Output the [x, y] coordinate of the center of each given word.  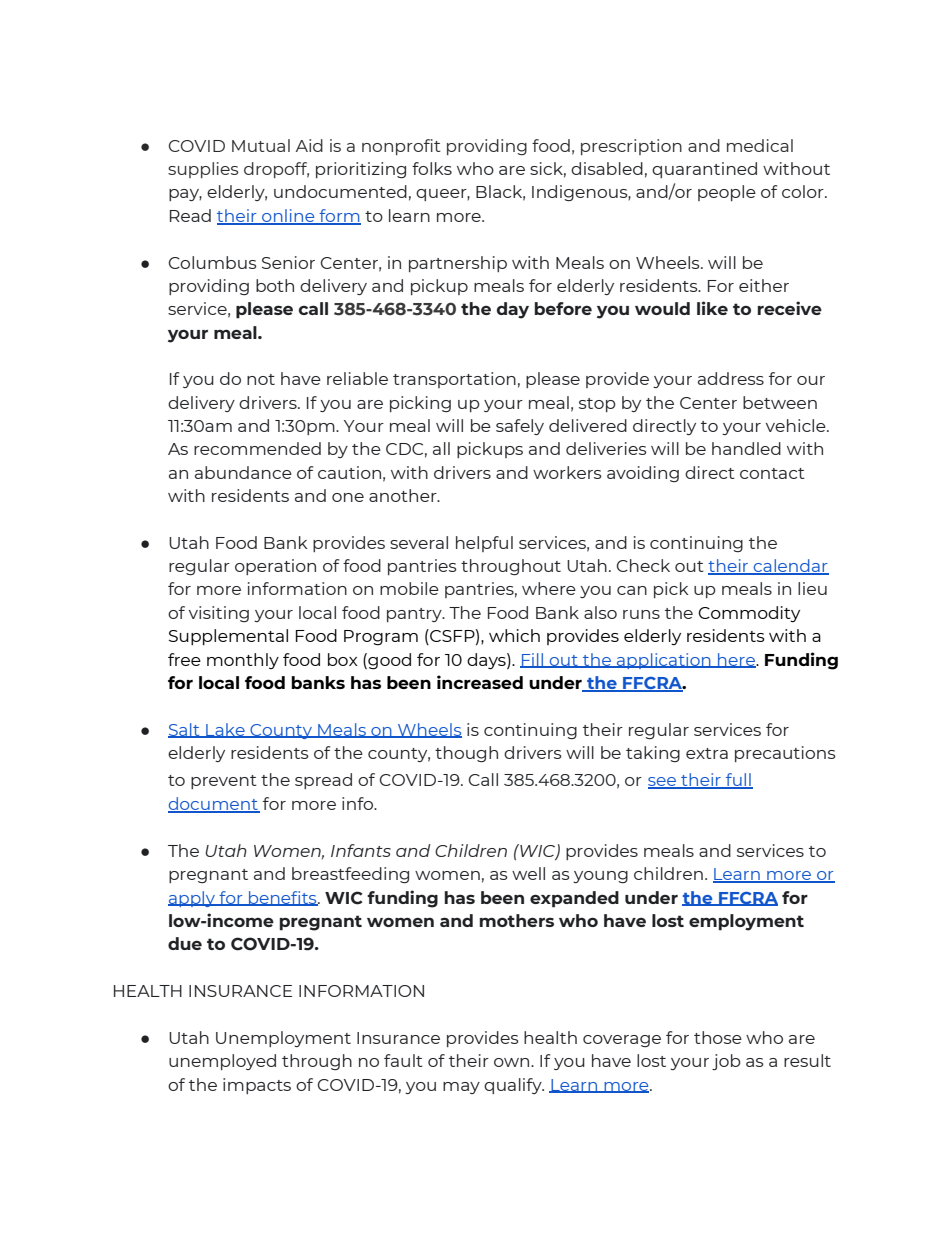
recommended [257, 448]
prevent [224, 782]
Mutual [261, 145]
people [727, 193]
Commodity [749, 614]
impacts [257, 1086]
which [514, 635]
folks [432, 168]
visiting [219, 614]
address [731, 378]
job [726, 1062]
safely [520, 427]
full [738, 780]
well [528, 873]
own [513, 1062]
